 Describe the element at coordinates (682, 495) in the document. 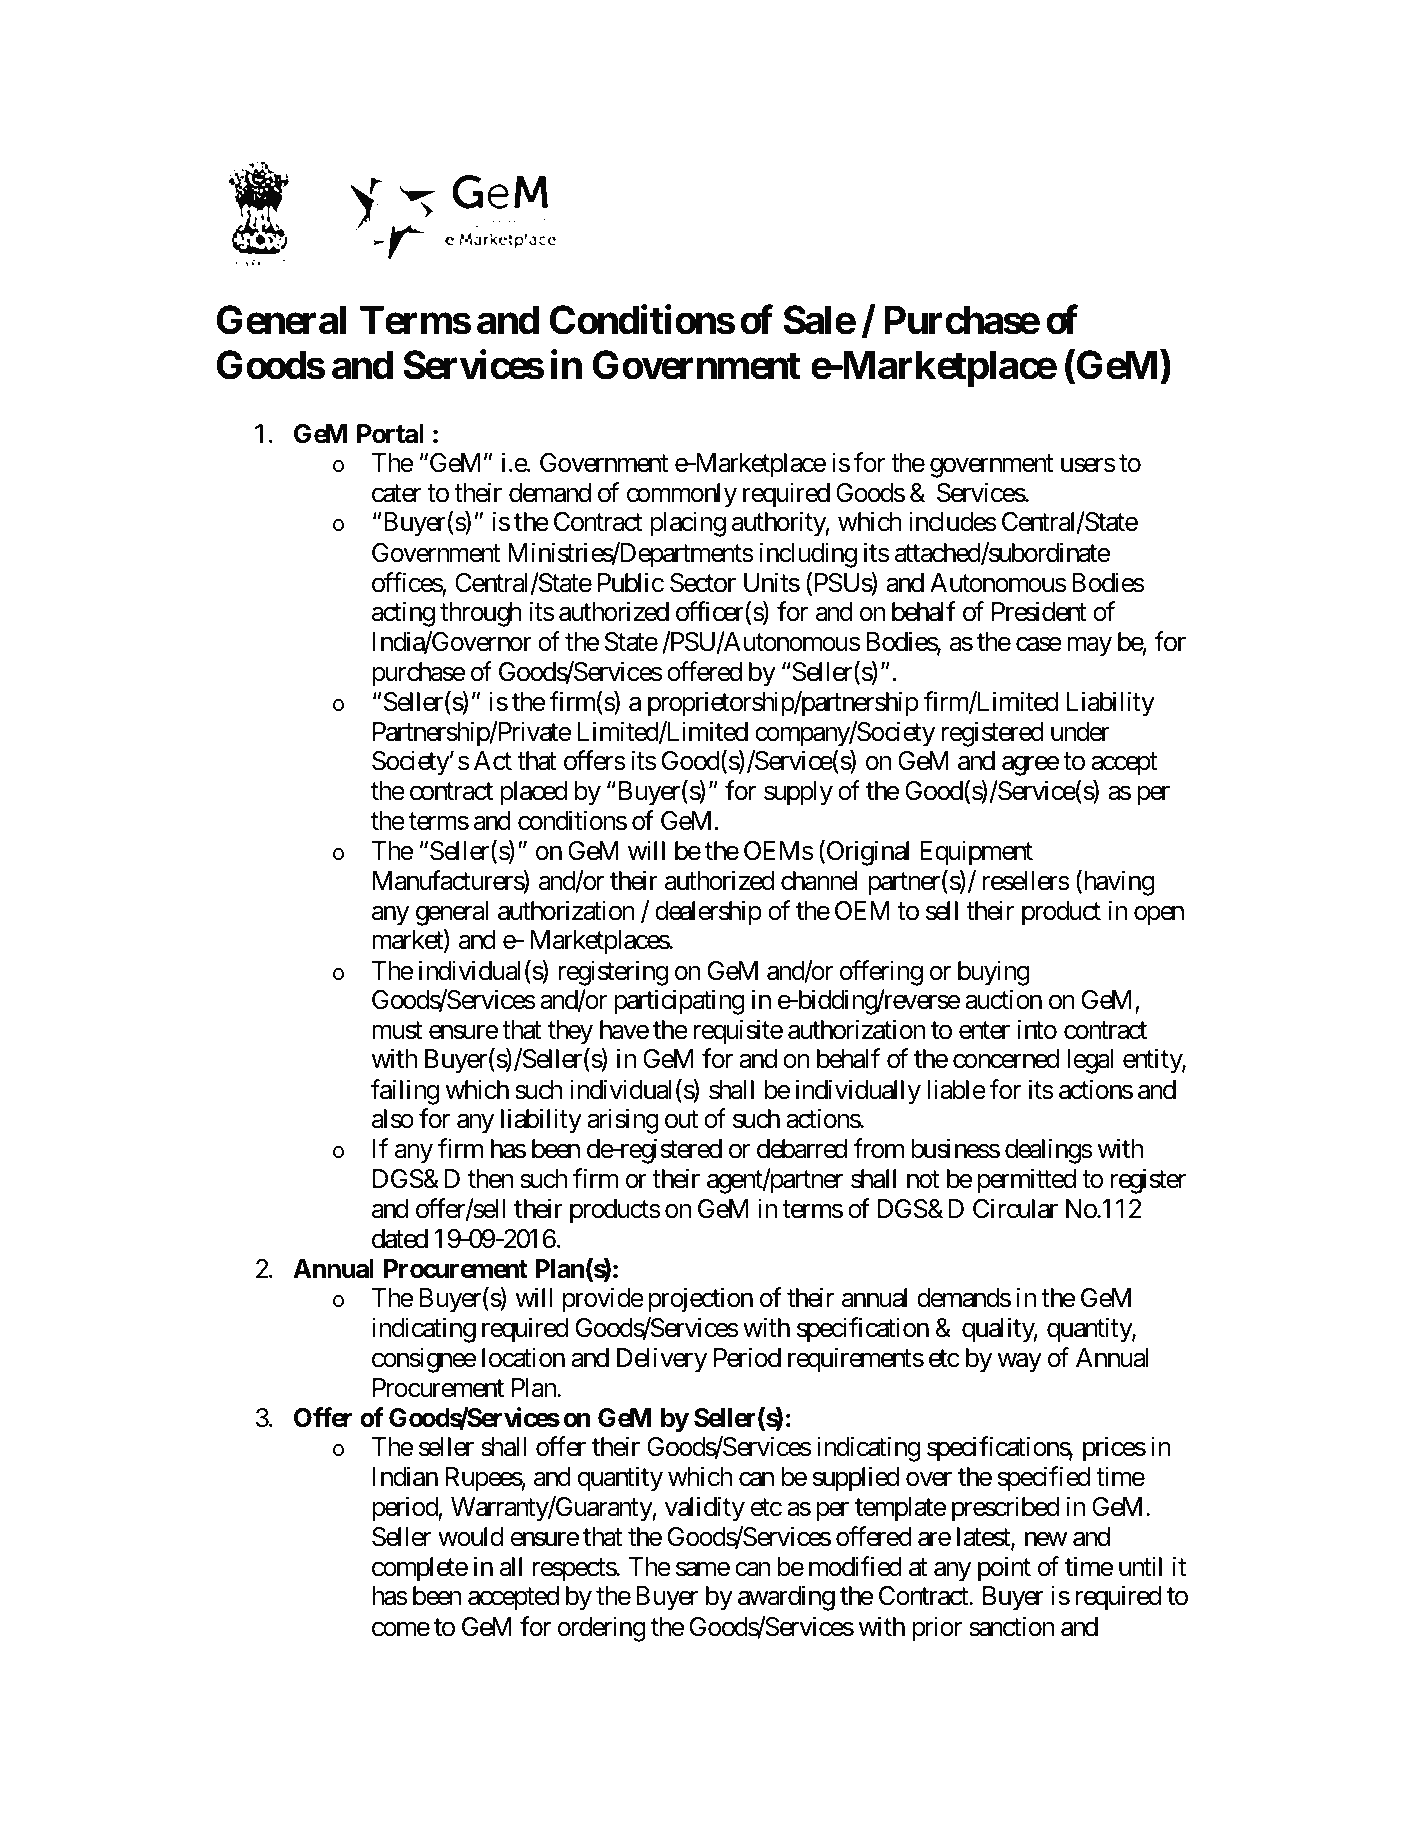

I see `commonly` at that location.
